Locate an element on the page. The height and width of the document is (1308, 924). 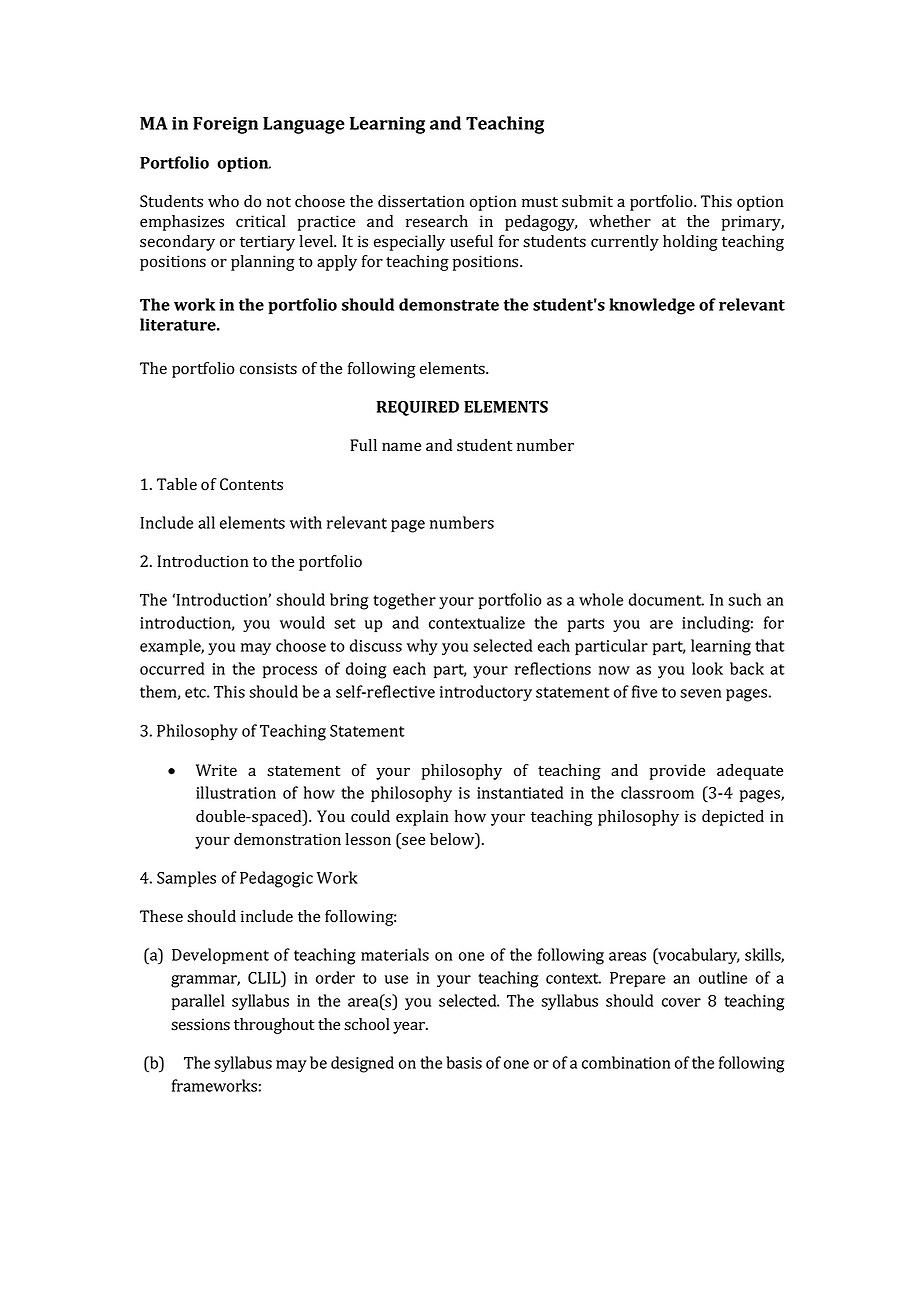
introductory is located at coordinates (486, 693).
